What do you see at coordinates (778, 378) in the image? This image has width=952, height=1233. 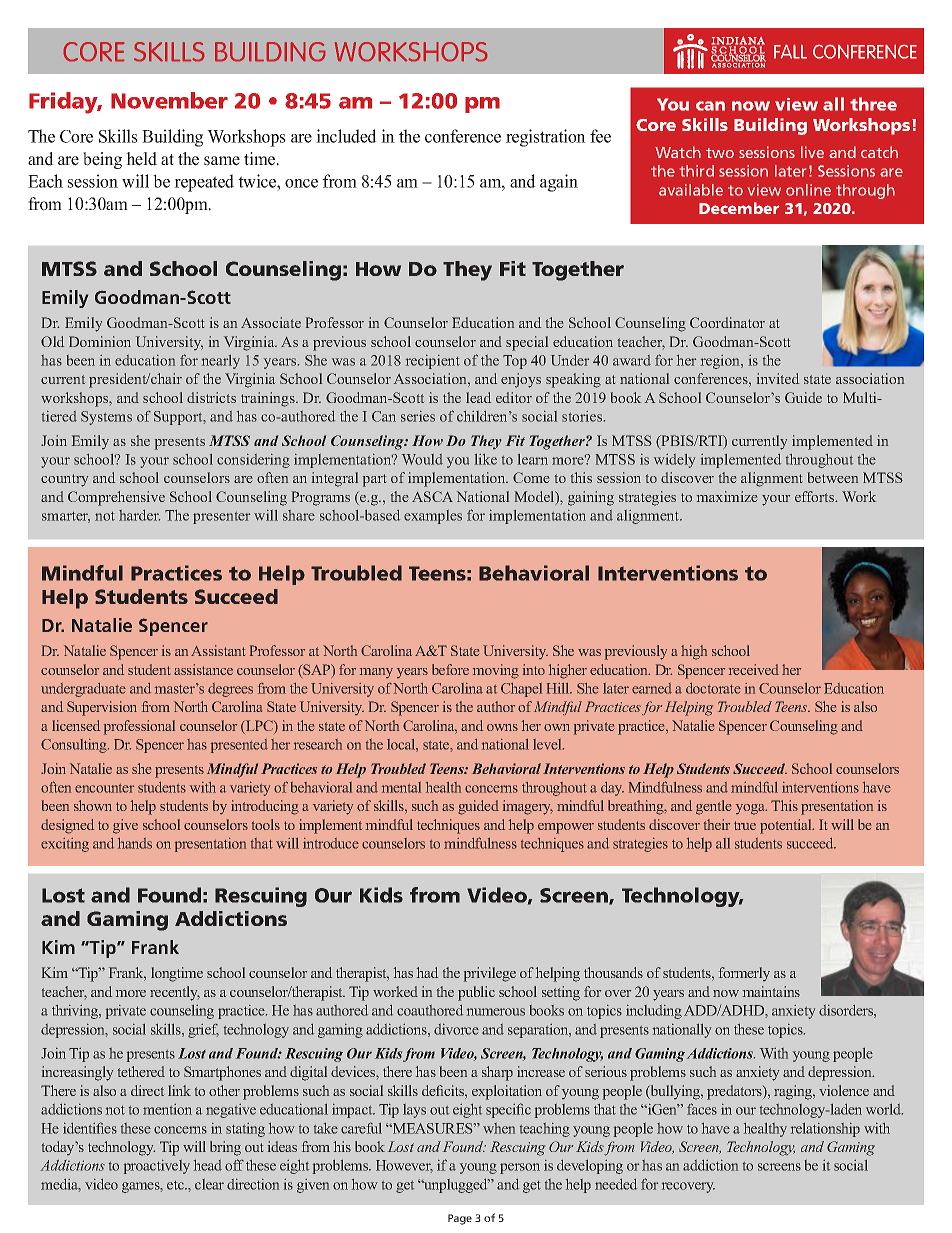 I see `invited` at bounding box center [778, 378].
